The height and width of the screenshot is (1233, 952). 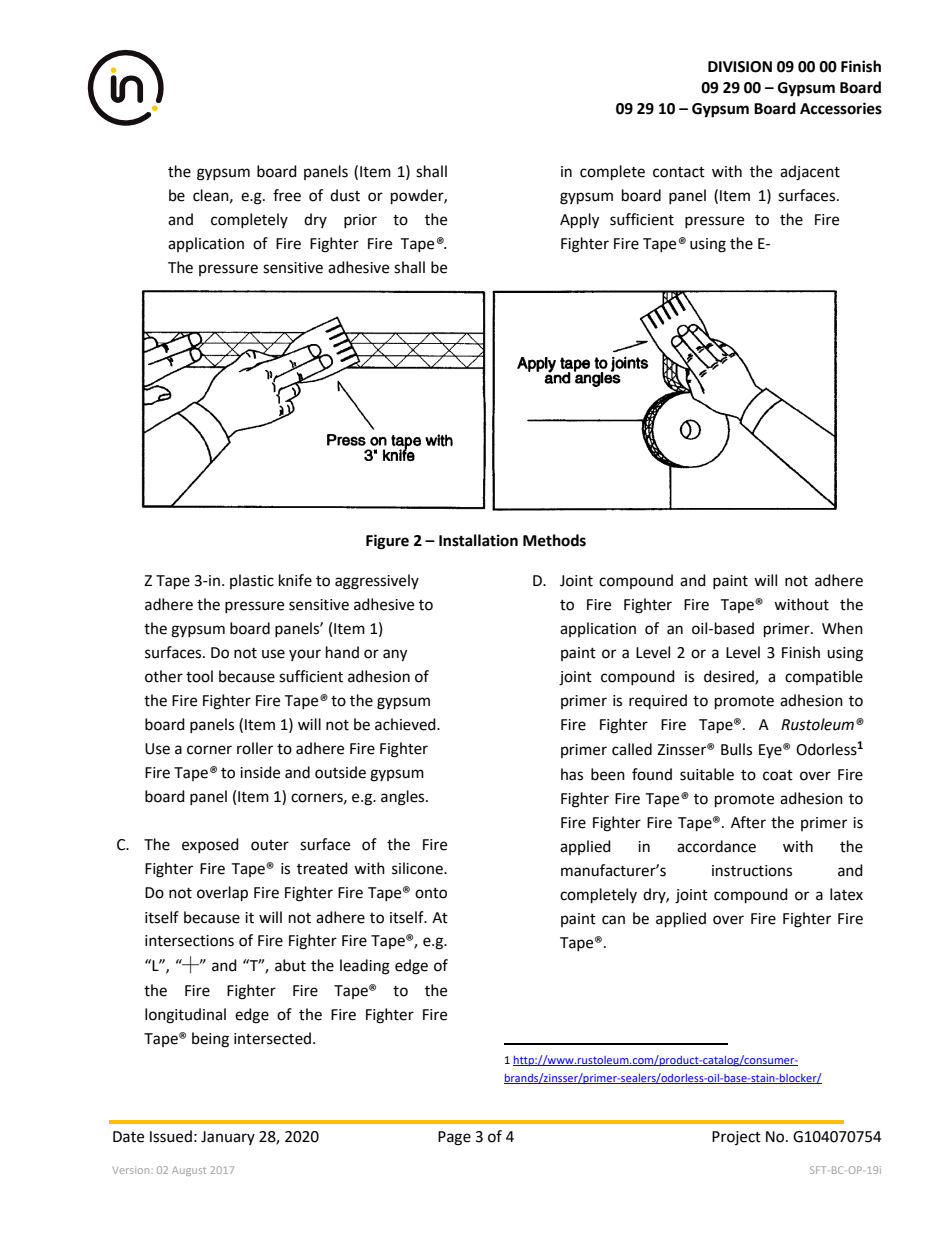 I want to click on plastic, so click(x=252, y=581).
